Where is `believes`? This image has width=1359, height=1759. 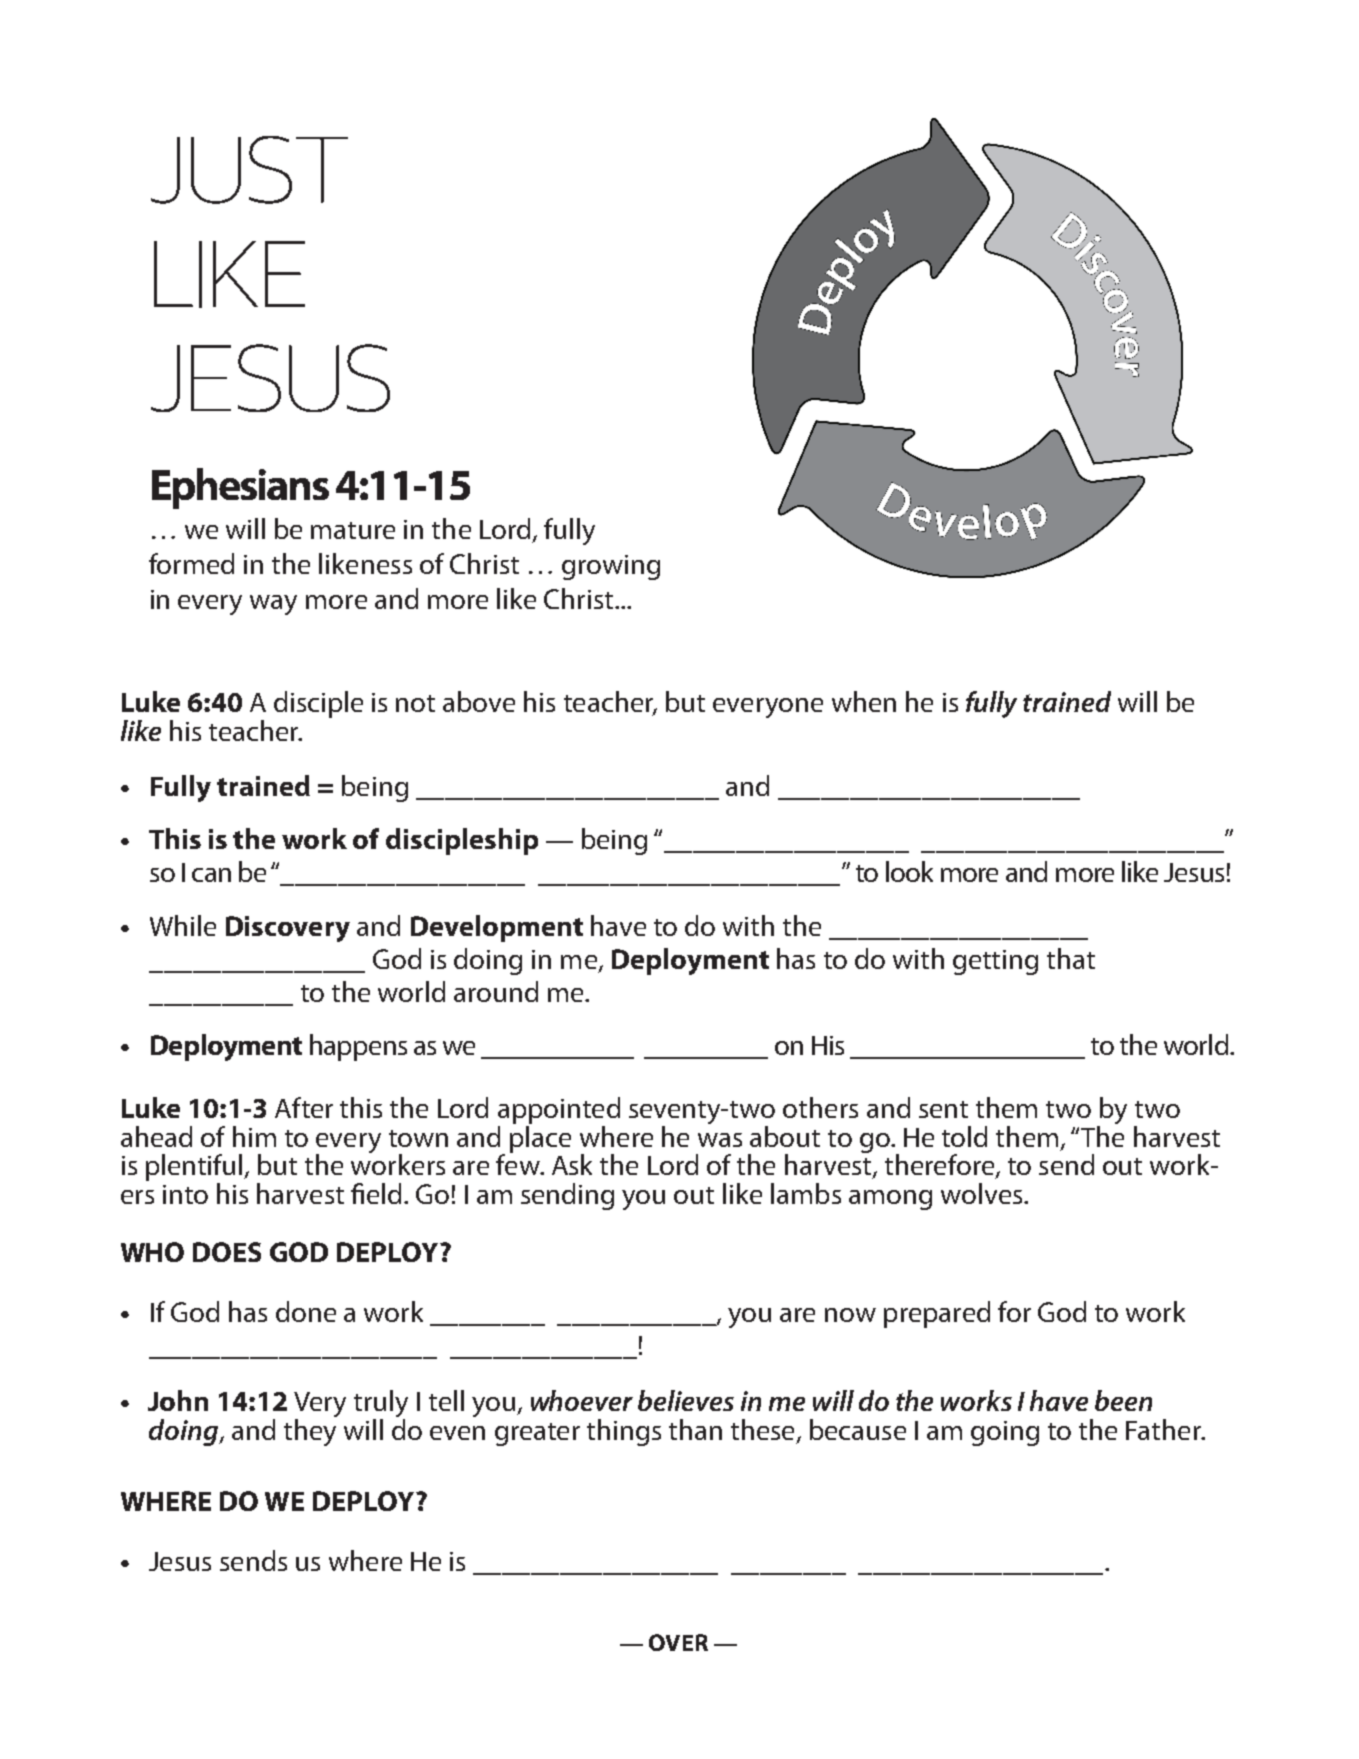
believes is located at coordinates (686, 1400).
